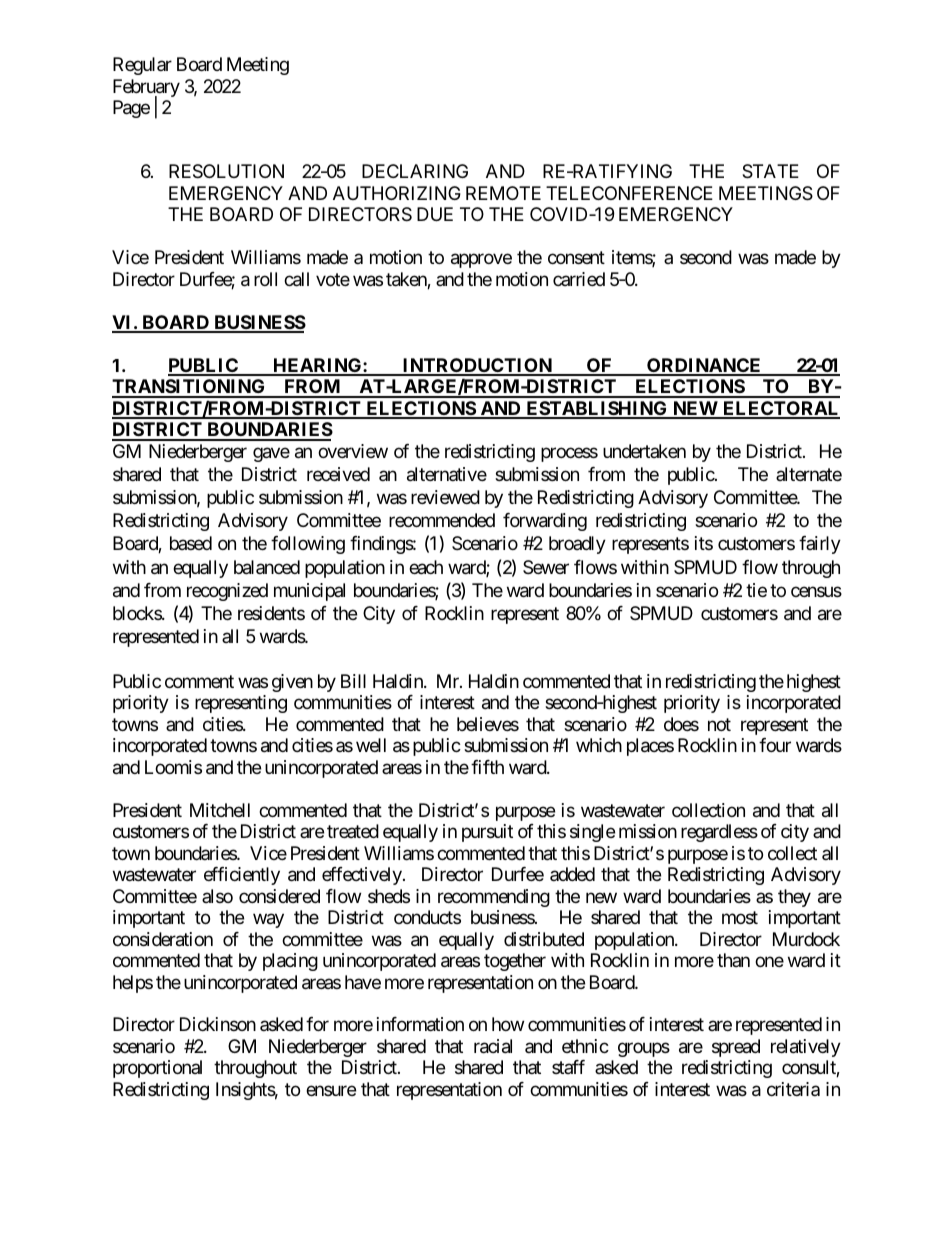 The height and width of the screenshot is (1233, 952). Describe the element at coordinates (218, 1024) in the screenshot. I see `Dickinson` at that location.
